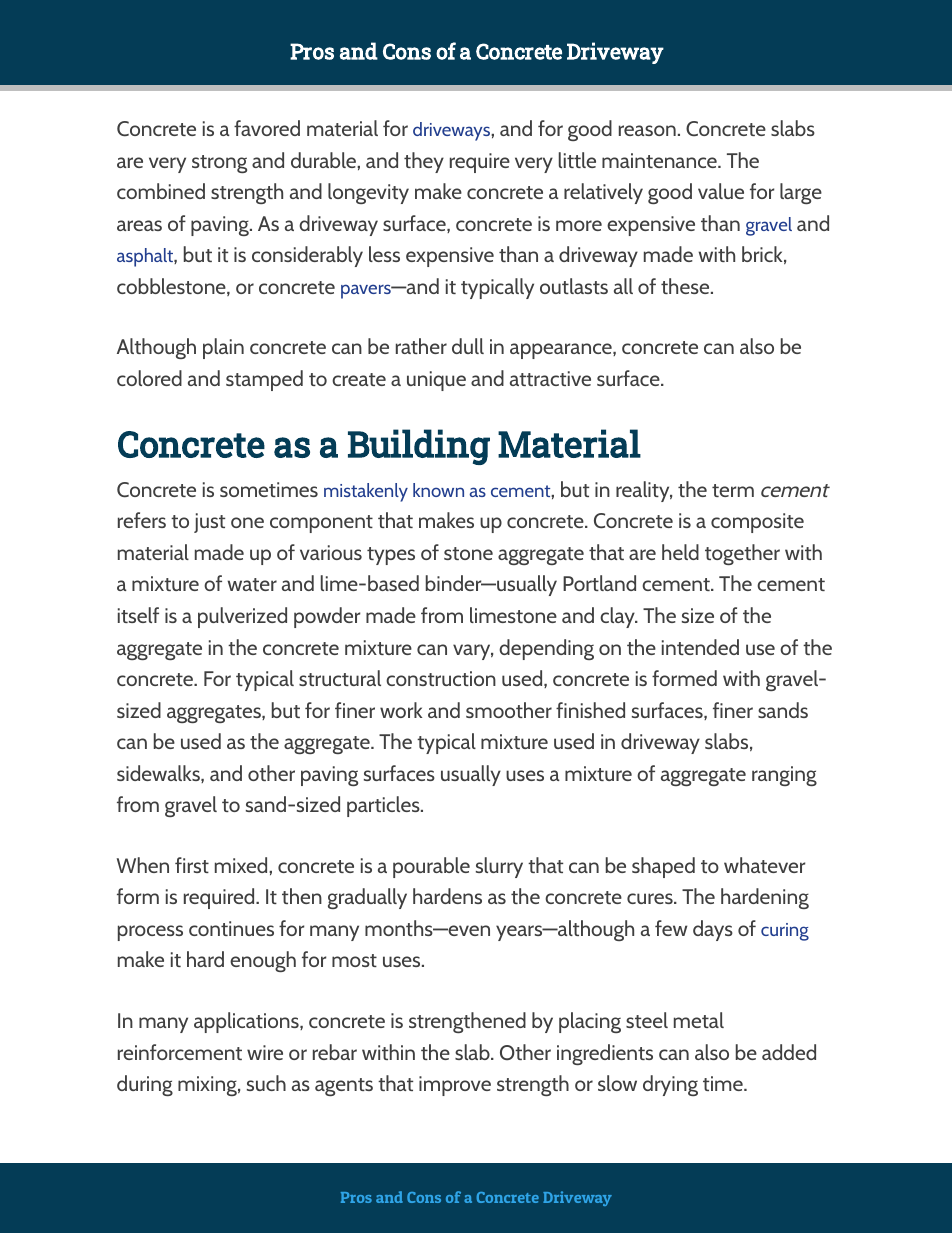  Describe the element at coordinates (264, 380) in the image. I see `stamped` at that location.
